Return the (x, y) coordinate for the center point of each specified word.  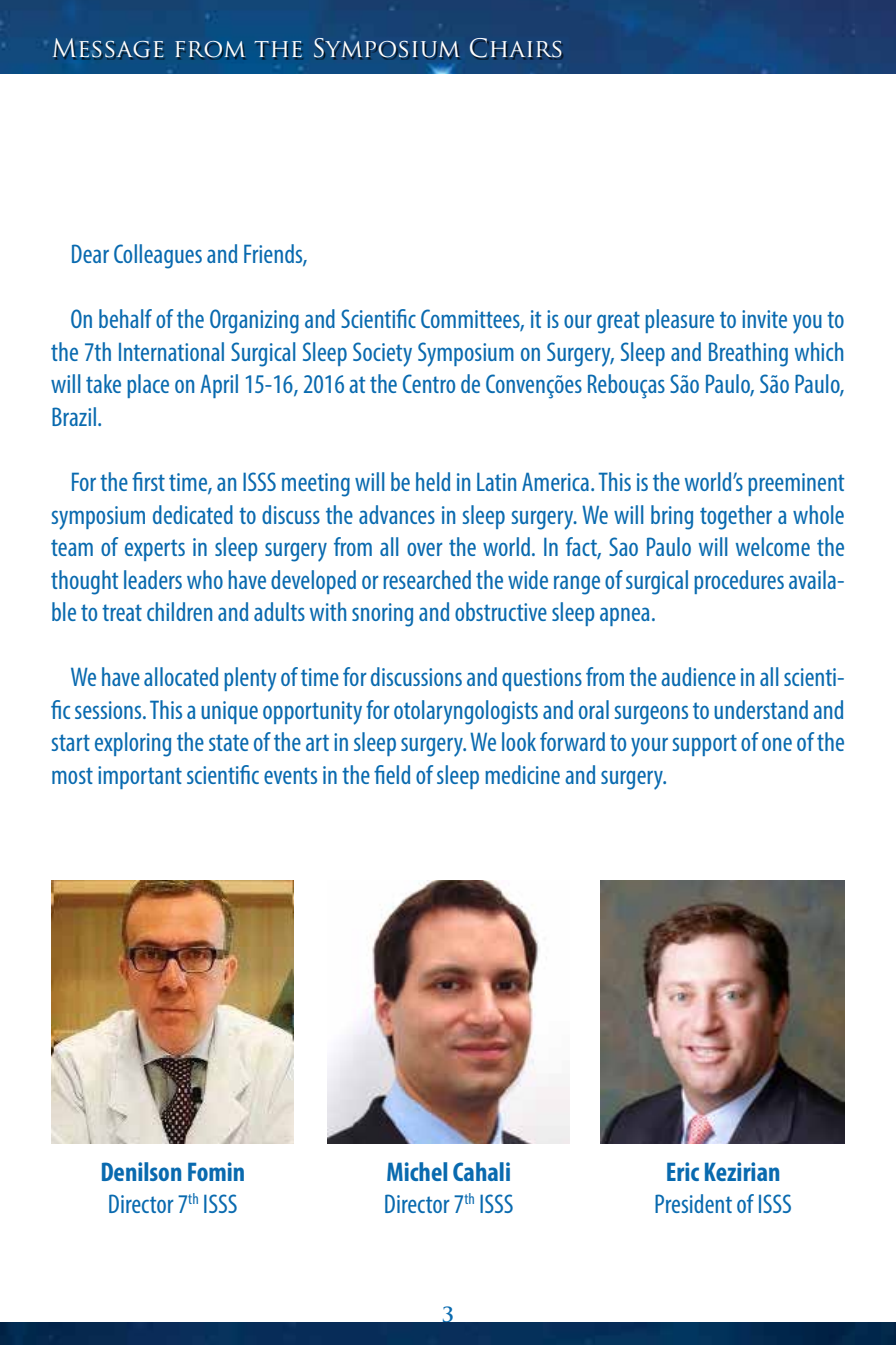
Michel (417, 1171)
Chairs (515, 48)
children (179, 611)
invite (764, 319)
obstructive (501, 611)
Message (108, 48)
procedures (739, 582)
